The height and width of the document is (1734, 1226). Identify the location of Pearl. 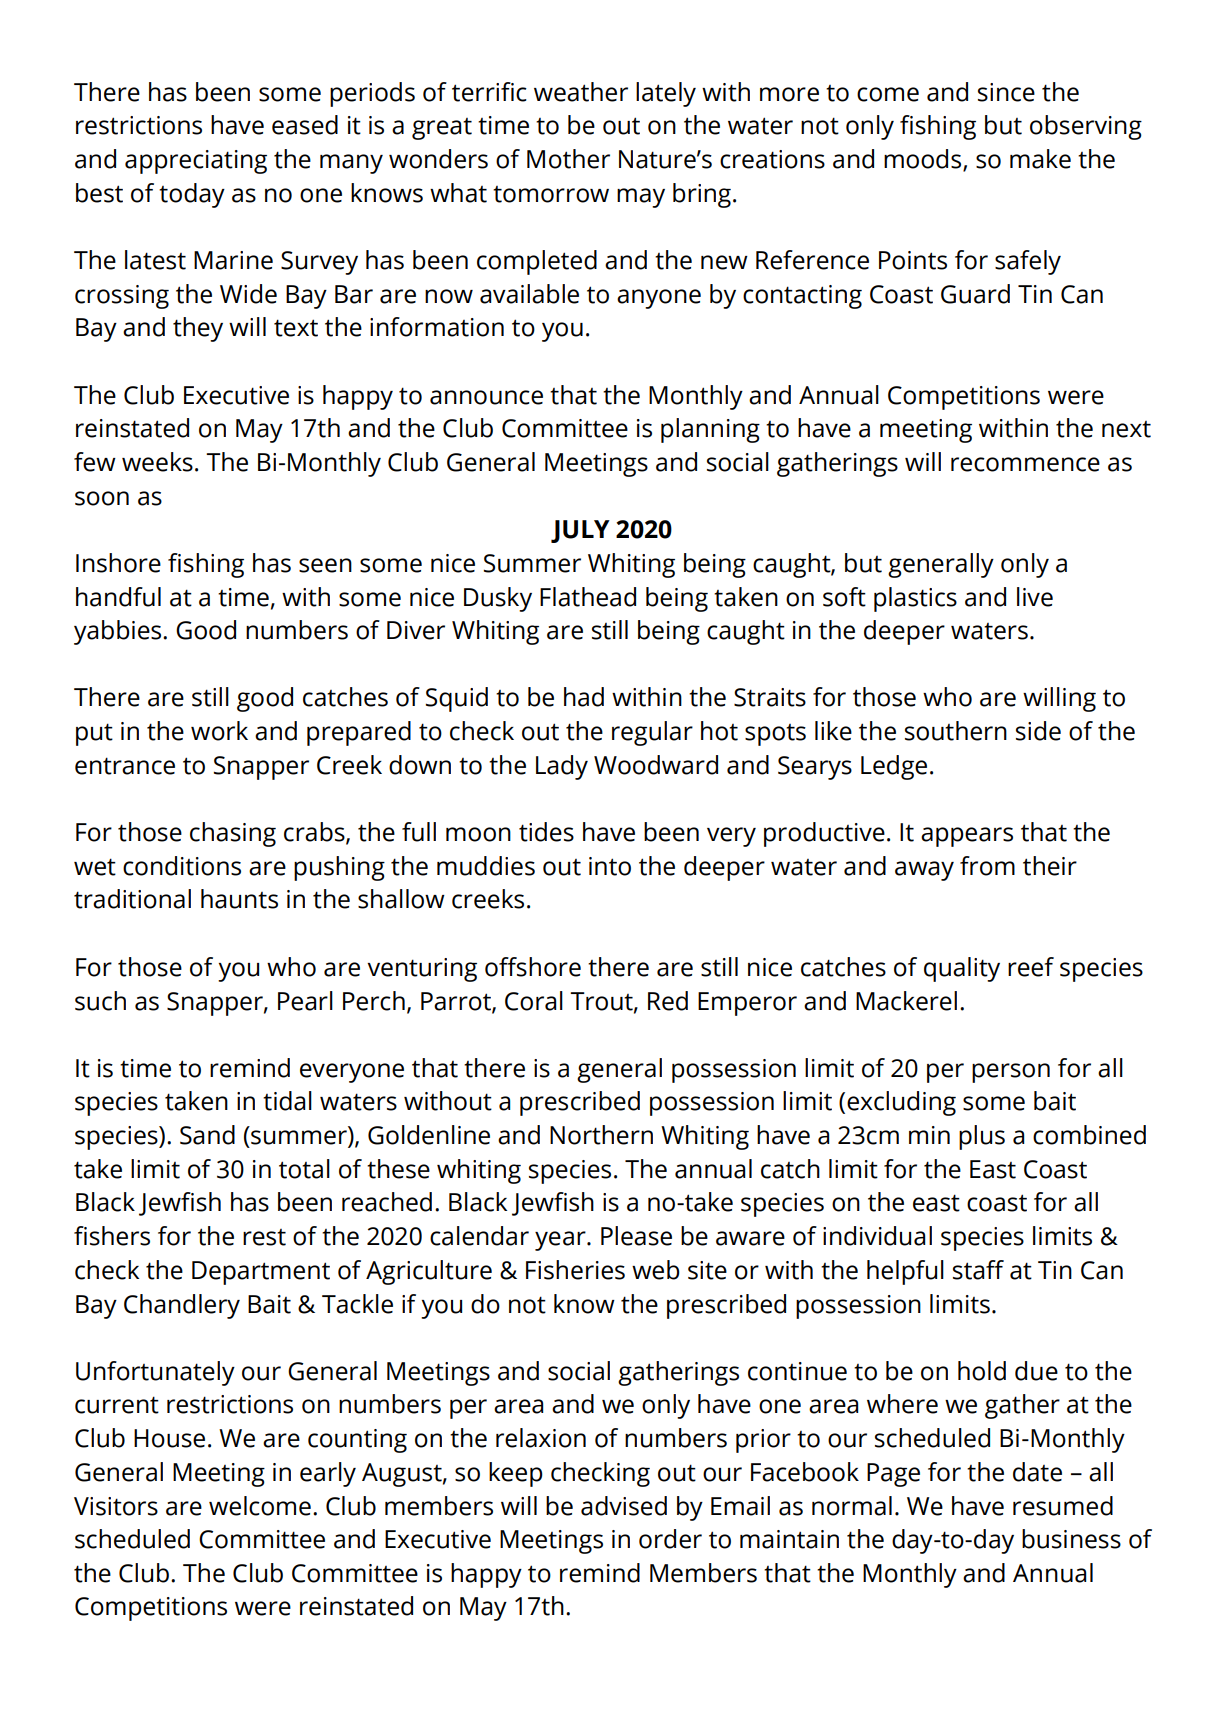
(305, 1001).
